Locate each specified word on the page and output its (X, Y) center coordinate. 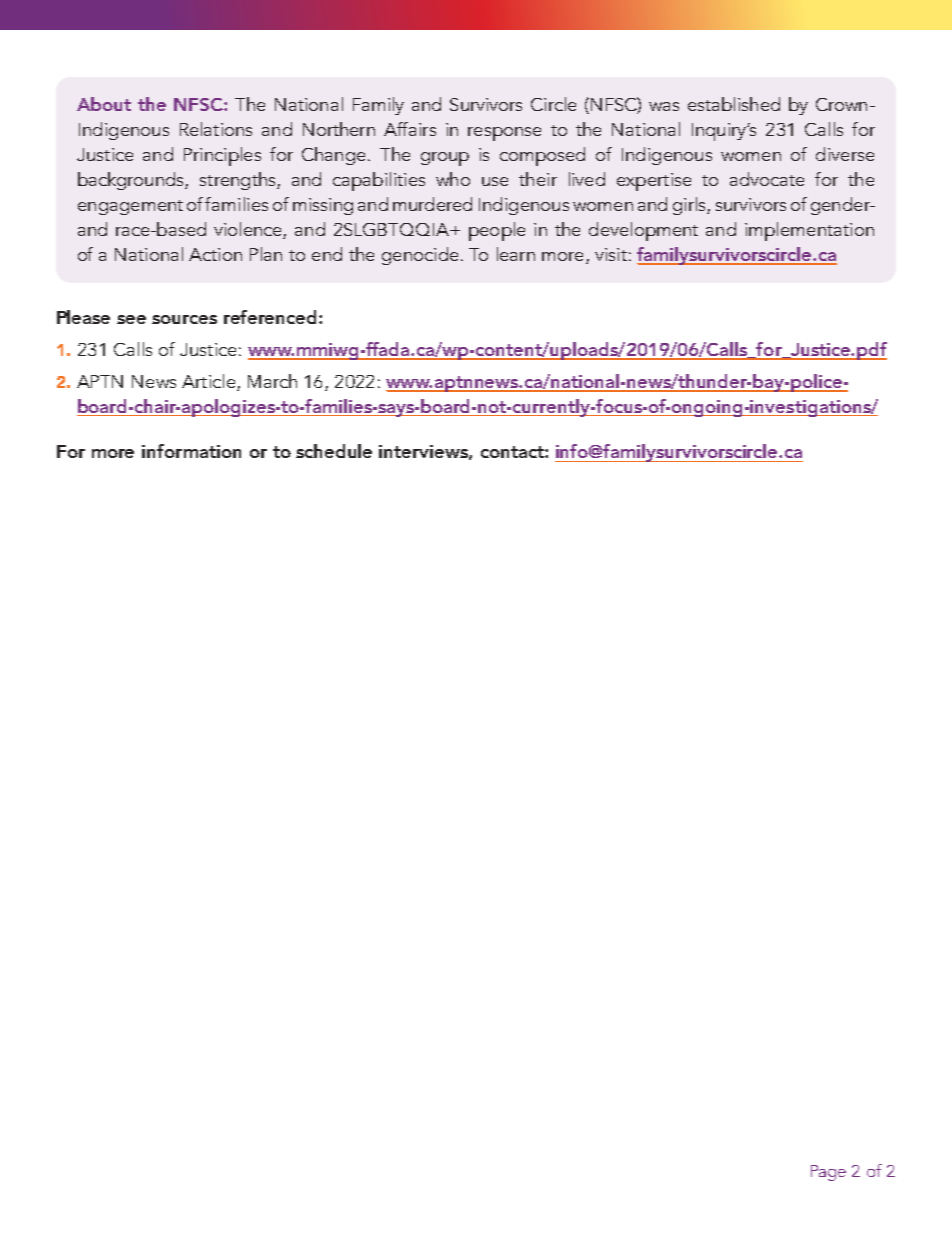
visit (611, 254)
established (734, 104)
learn (516, 254)
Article (208, 381)
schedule (334, 451)
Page (828, 1173)
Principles (222, 156)
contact (513, 452)
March (272, 381)
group (445, 159)
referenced (272, 317)
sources (184, 319)
